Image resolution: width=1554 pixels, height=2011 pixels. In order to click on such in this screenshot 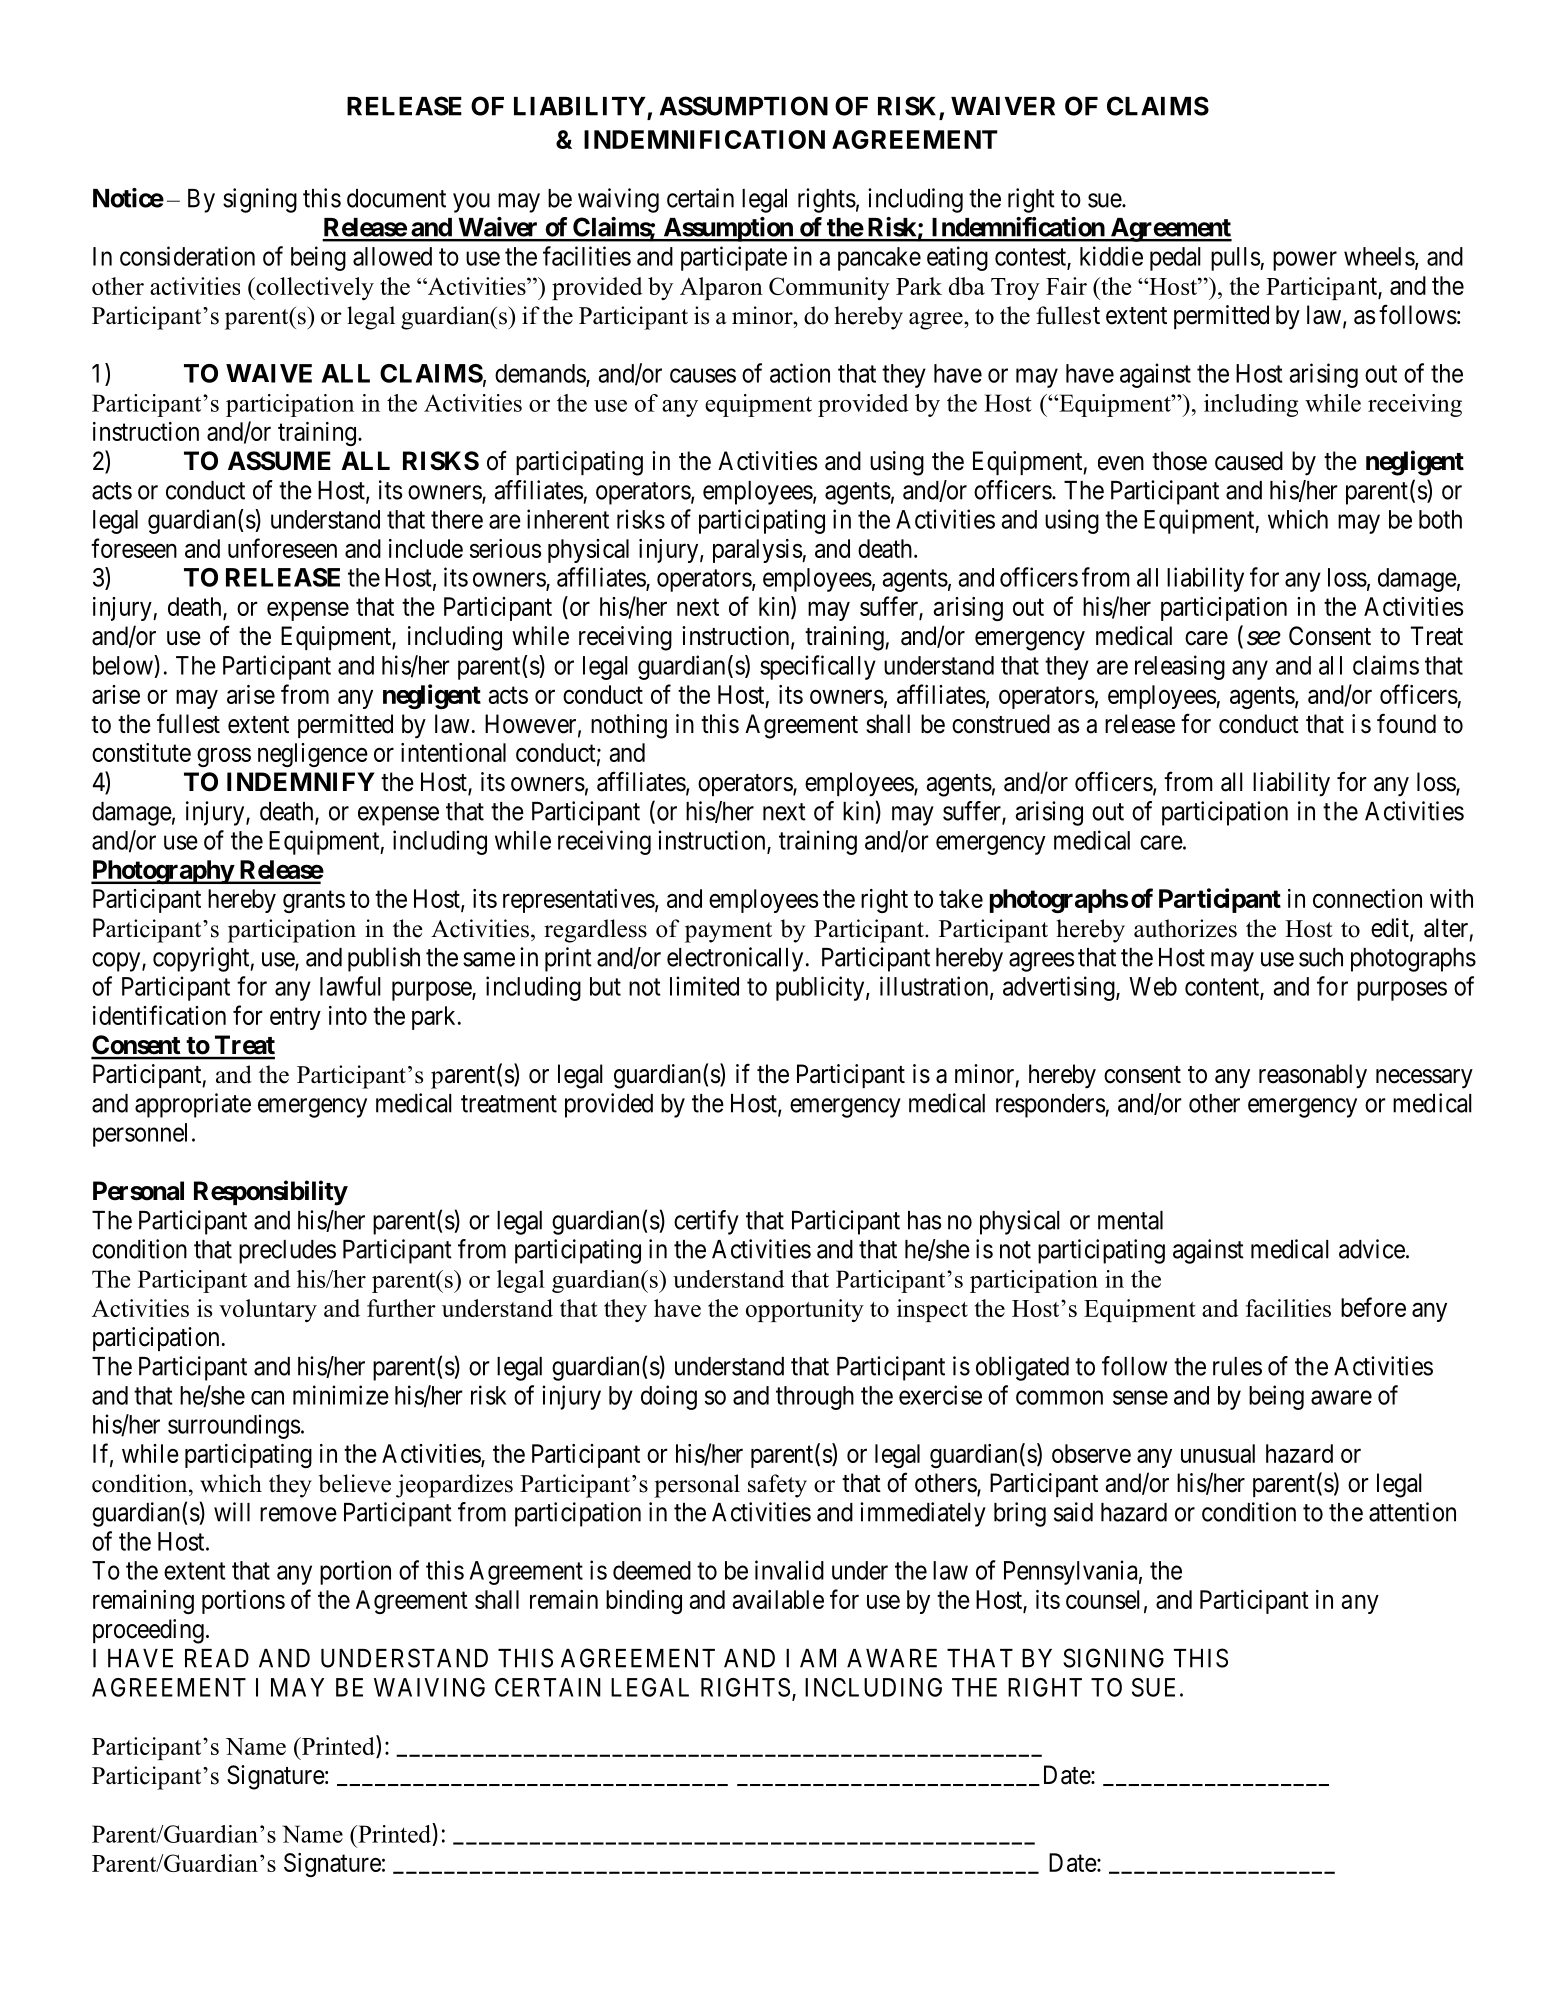, I will do `click(1321, 957)`.
